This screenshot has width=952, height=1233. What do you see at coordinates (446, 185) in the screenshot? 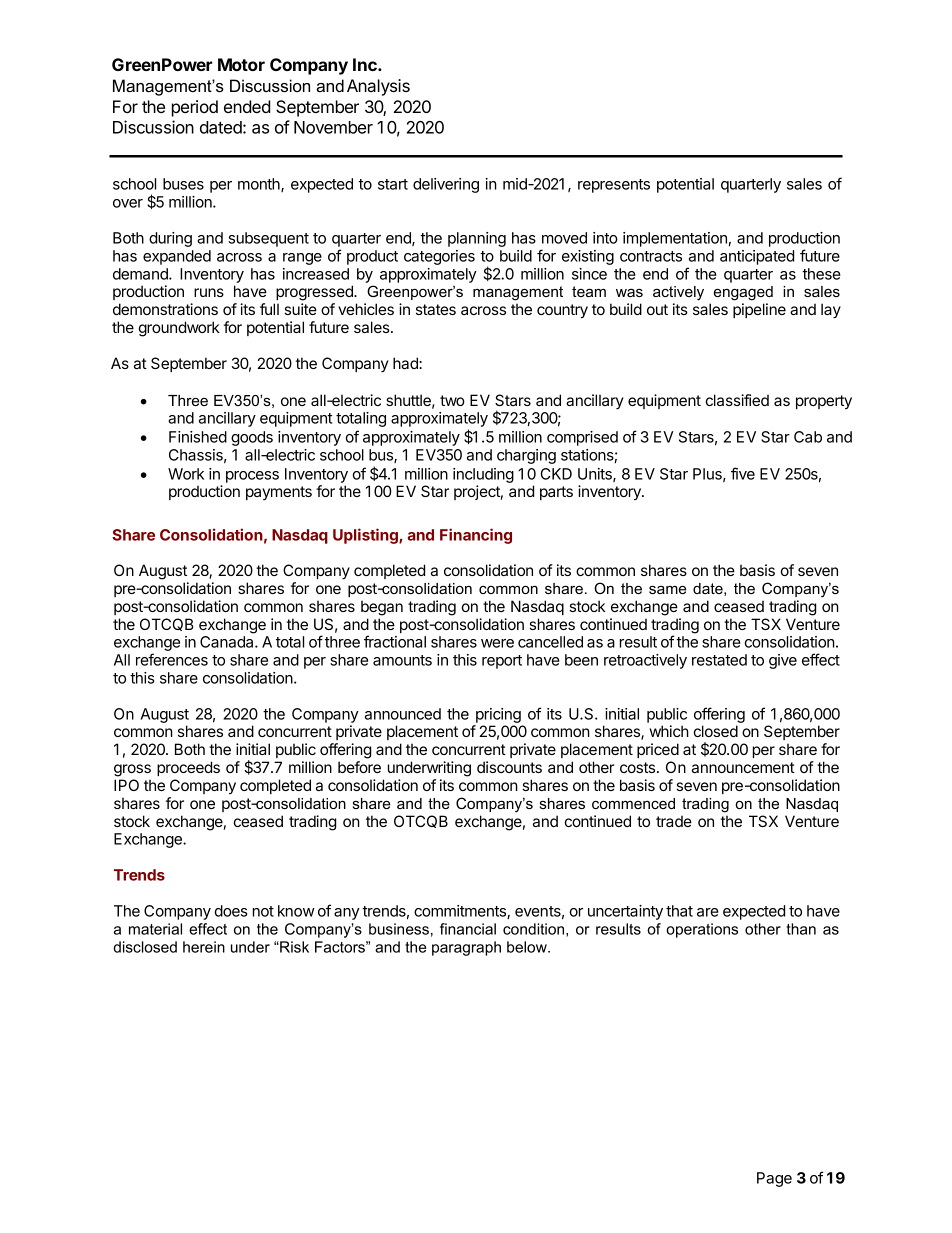
I see `delivering` at bounding box center [446, 185].
